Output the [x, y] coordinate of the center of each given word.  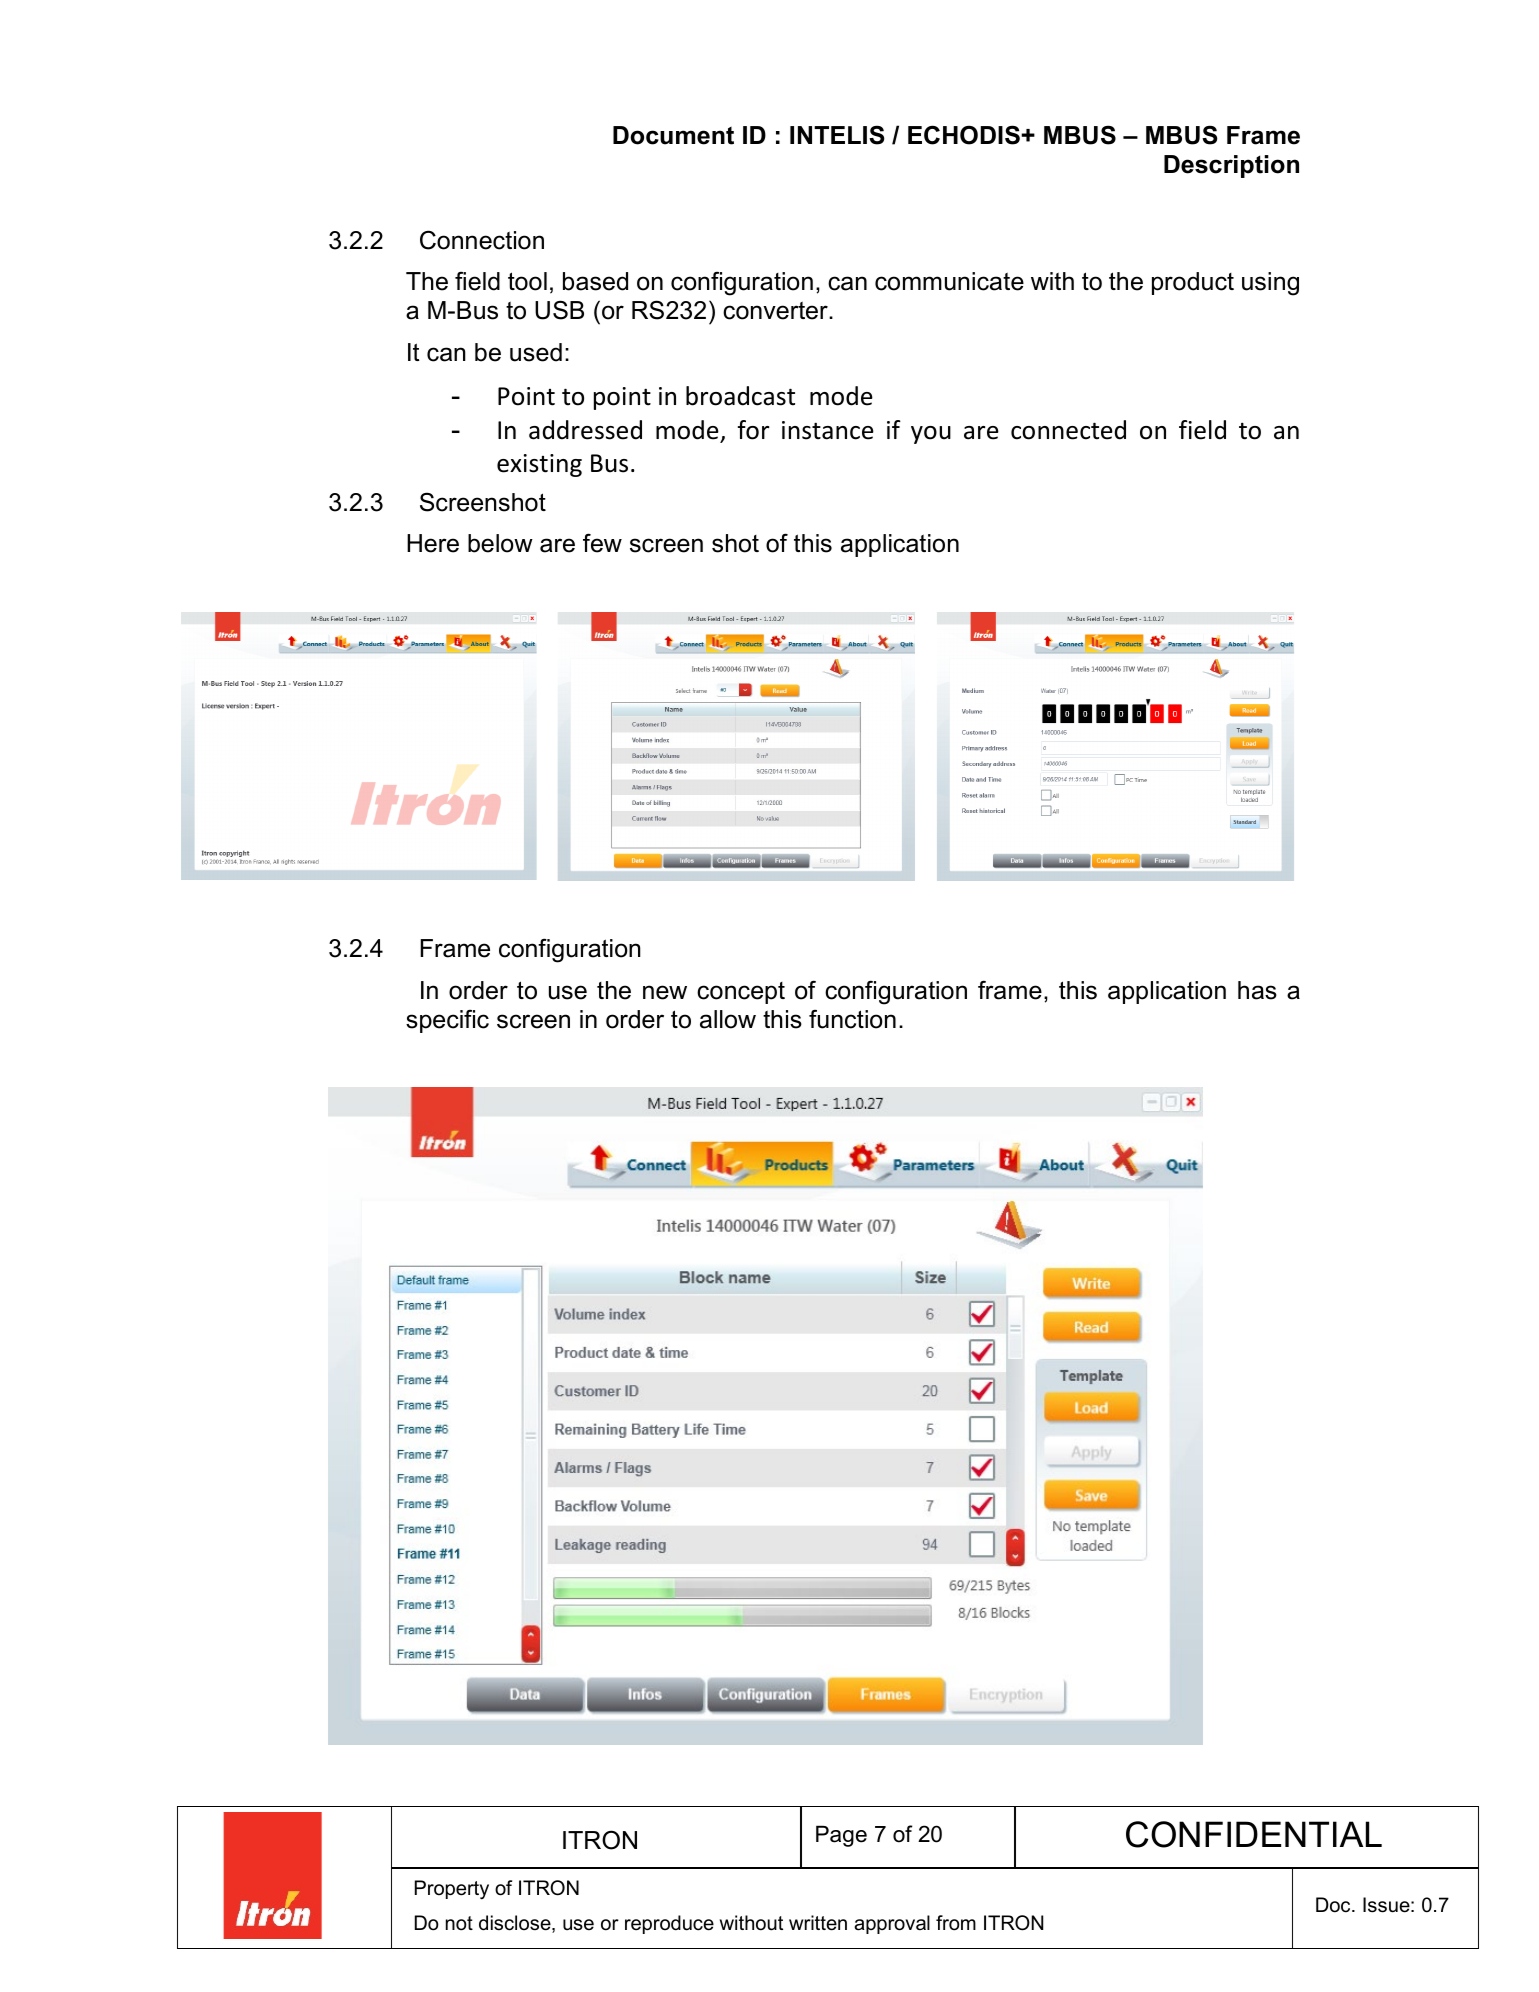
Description [1231, 166]
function [852, 1019]
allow [728, 1019]
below [500, 543]
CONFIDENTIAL [1254, 1834]
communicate [949, 281]
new [665, 992]
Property [452, 1890]
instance [828, 430]
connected [1068, 430]
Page [841, 1836]
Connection [482, 240]
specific [447, 1021]
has [1257, 990]
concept [741, 993]
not [459, 1923]
